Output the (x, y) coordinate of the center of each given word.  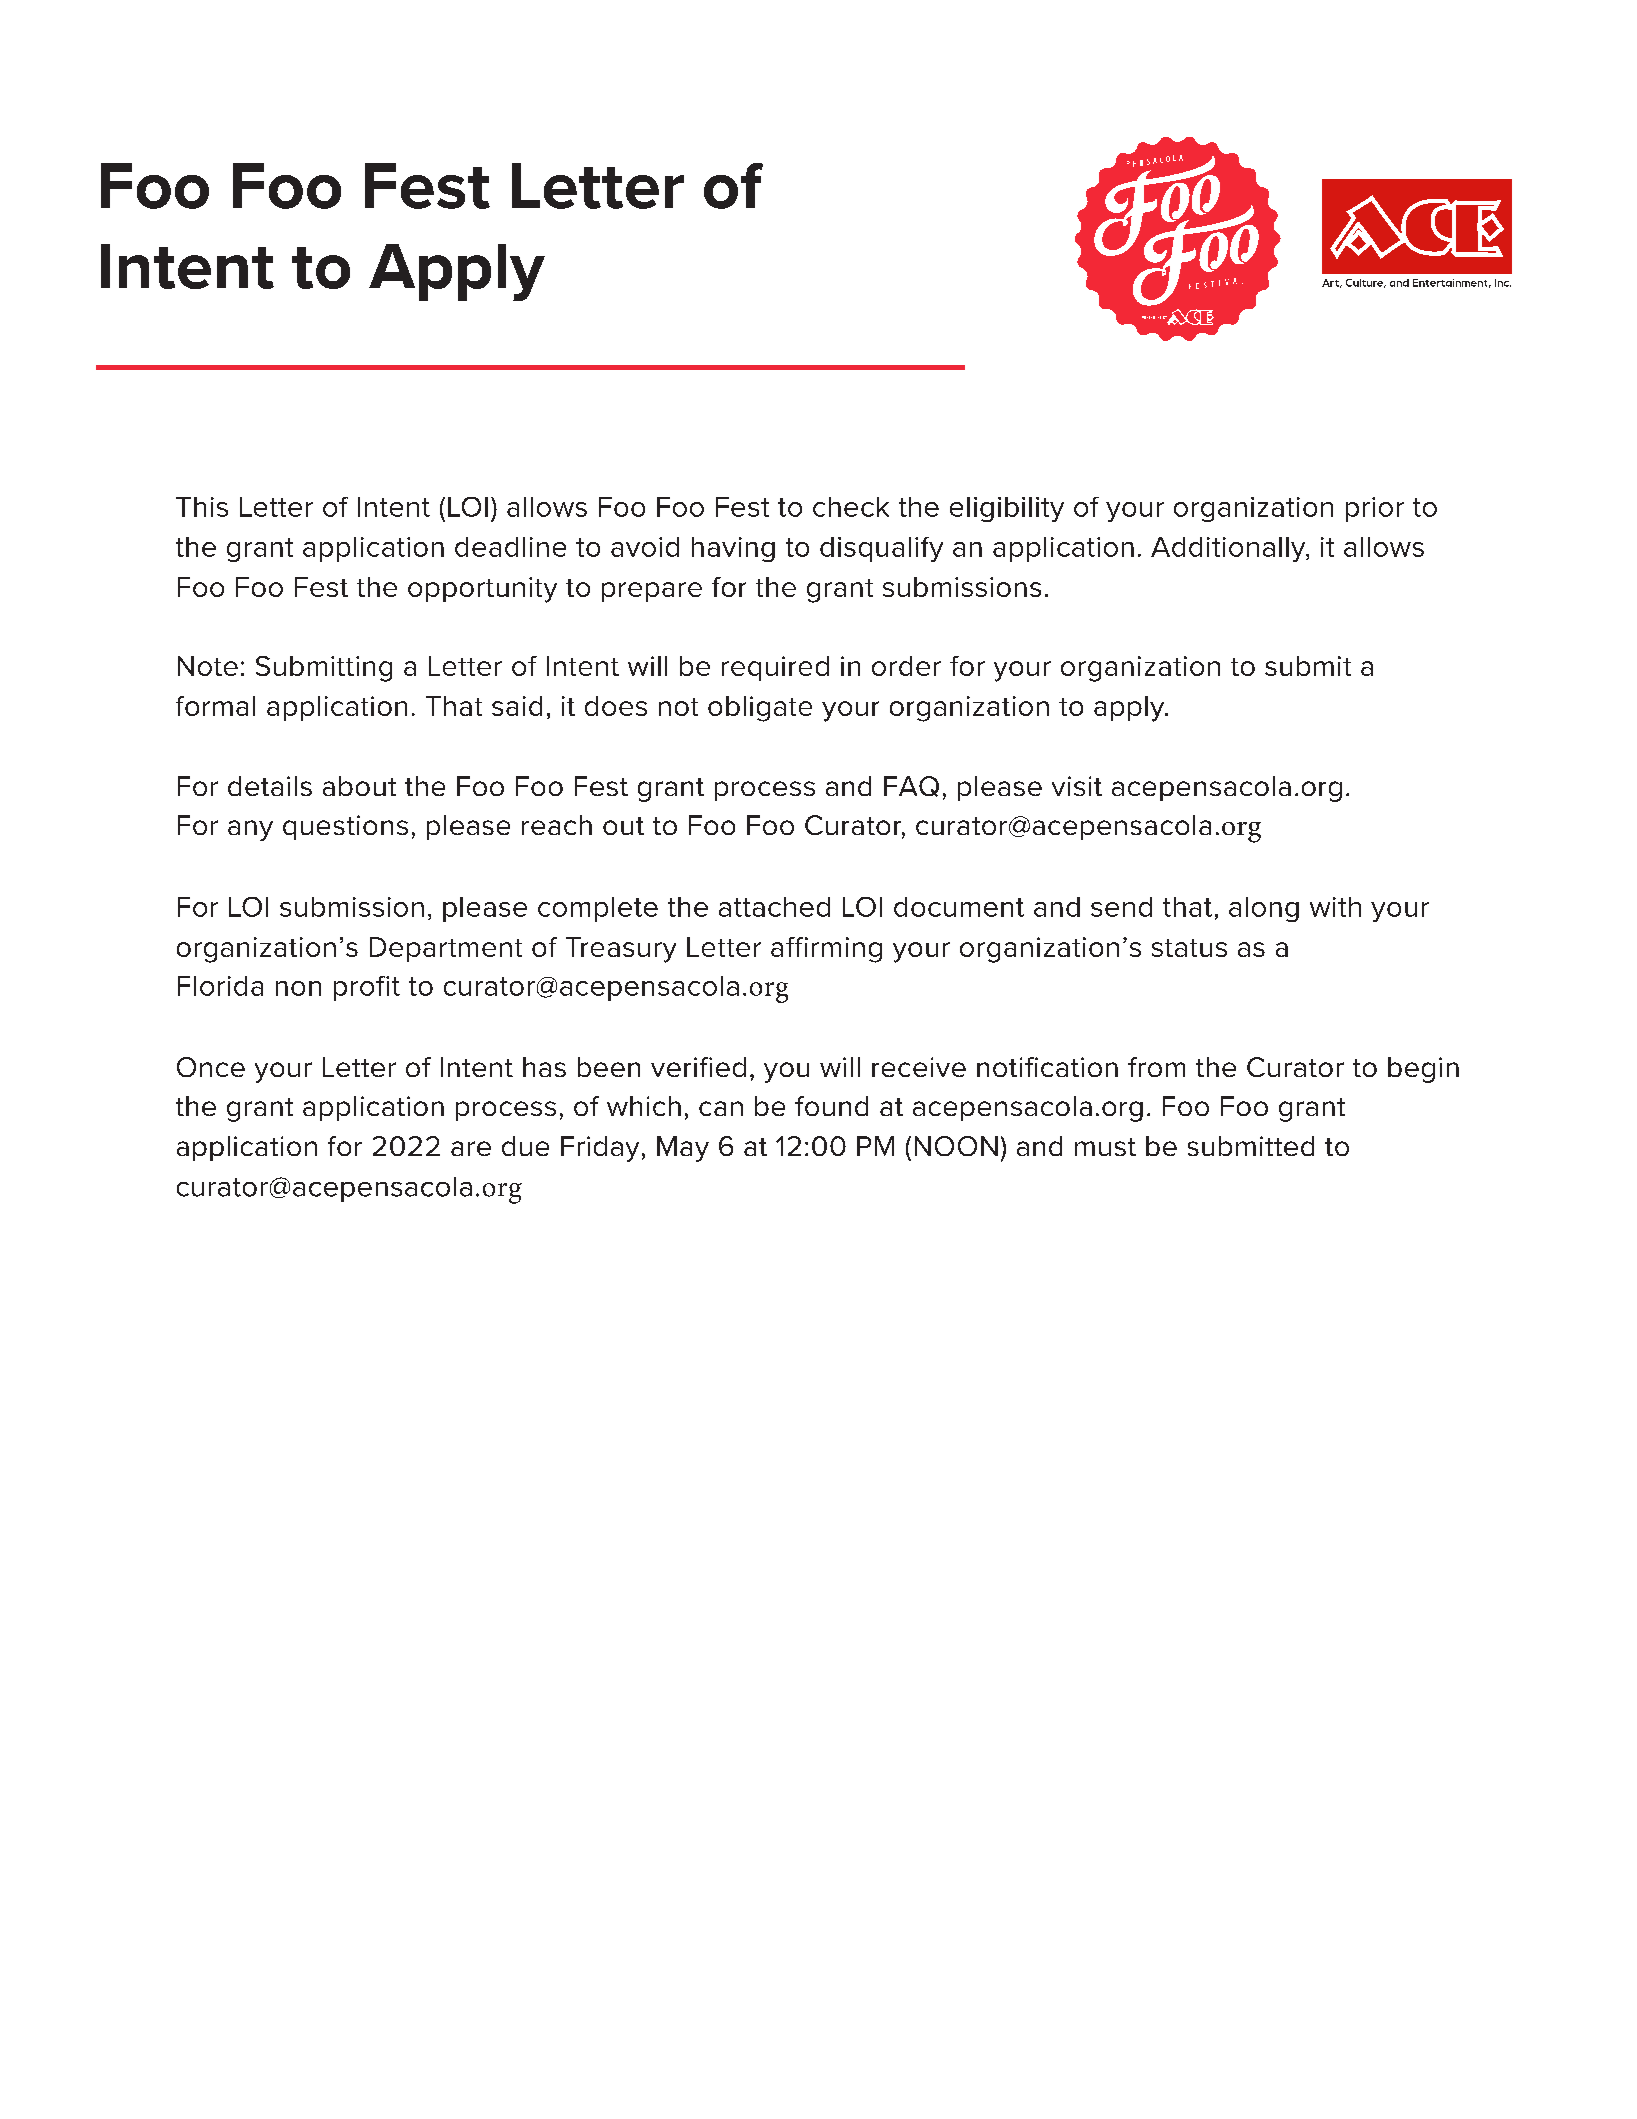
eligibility (1007, 509)
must (1105, 1147)
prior (1375, 509)
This (202, 507)
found (831, 1106)
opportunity (482, 590)
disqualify (881, 549)
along (1264, 909)
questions (345, 827)
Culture (1366, 283)
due (525, 1146)
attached (774, 907)
